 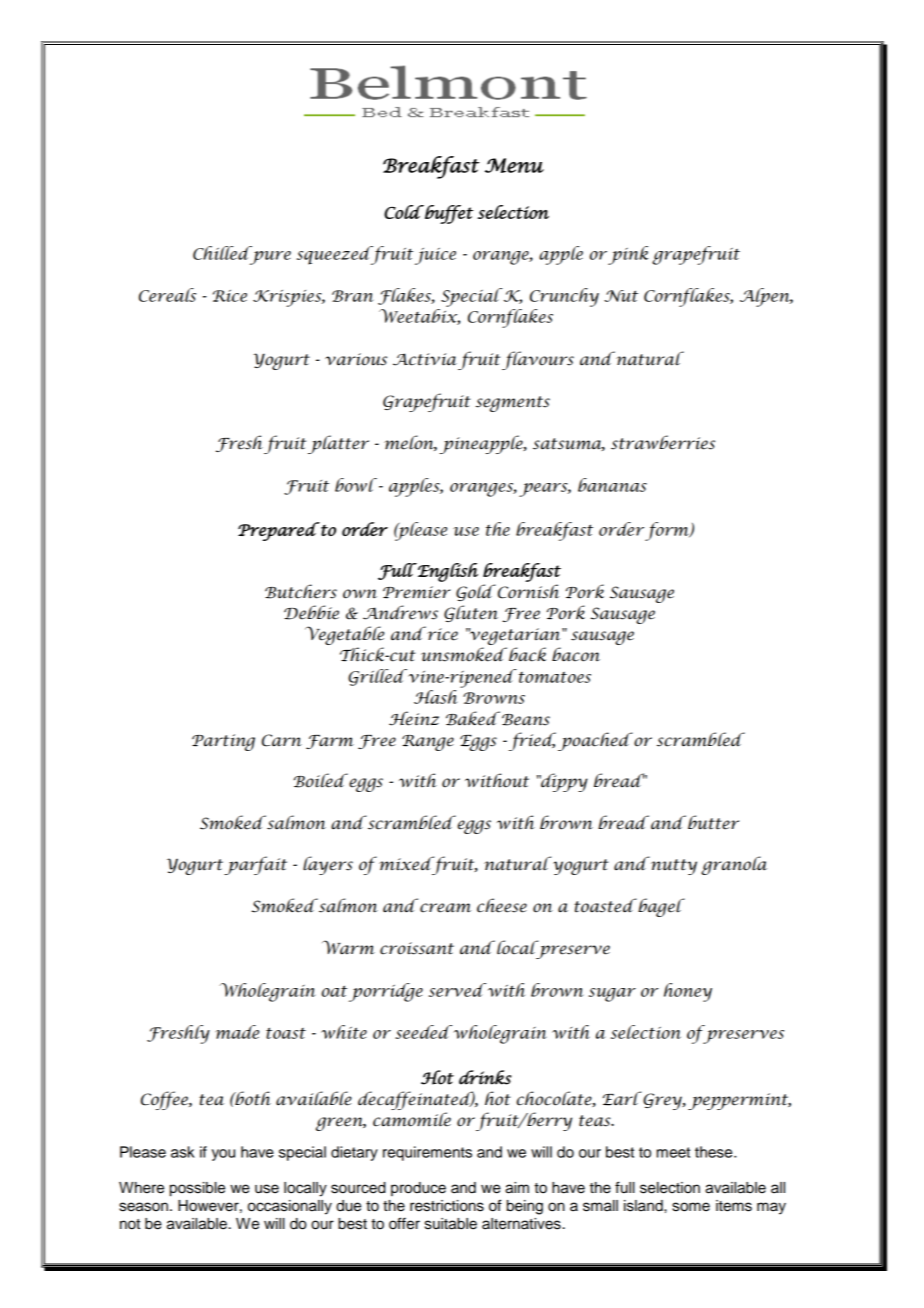 What do you see at coordinates (448, 214) in the screenshot?
I see `buffet` at bounding box center [448, 214].
